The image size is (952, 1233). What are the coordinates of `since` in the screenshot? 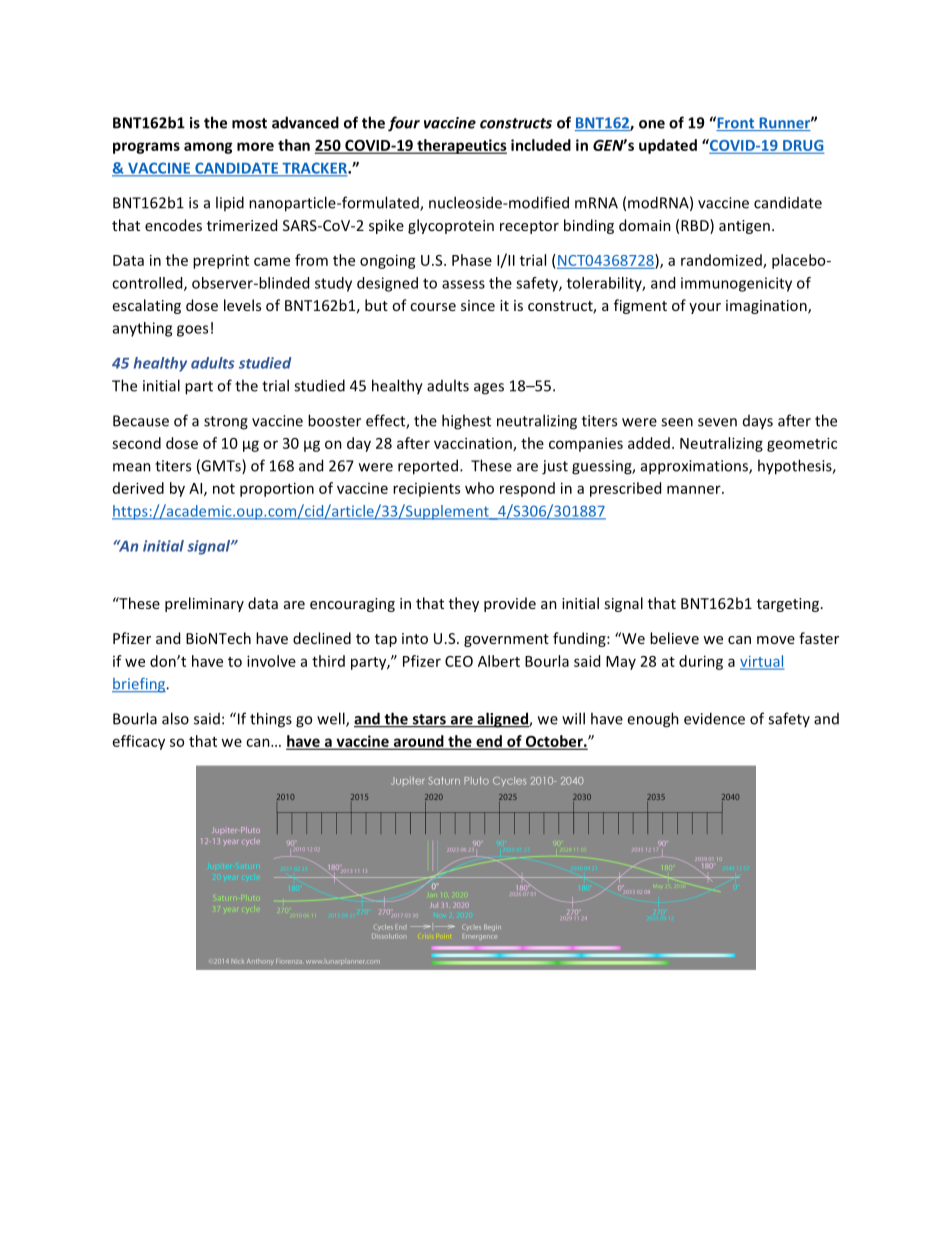 It's located at (478, 305).
